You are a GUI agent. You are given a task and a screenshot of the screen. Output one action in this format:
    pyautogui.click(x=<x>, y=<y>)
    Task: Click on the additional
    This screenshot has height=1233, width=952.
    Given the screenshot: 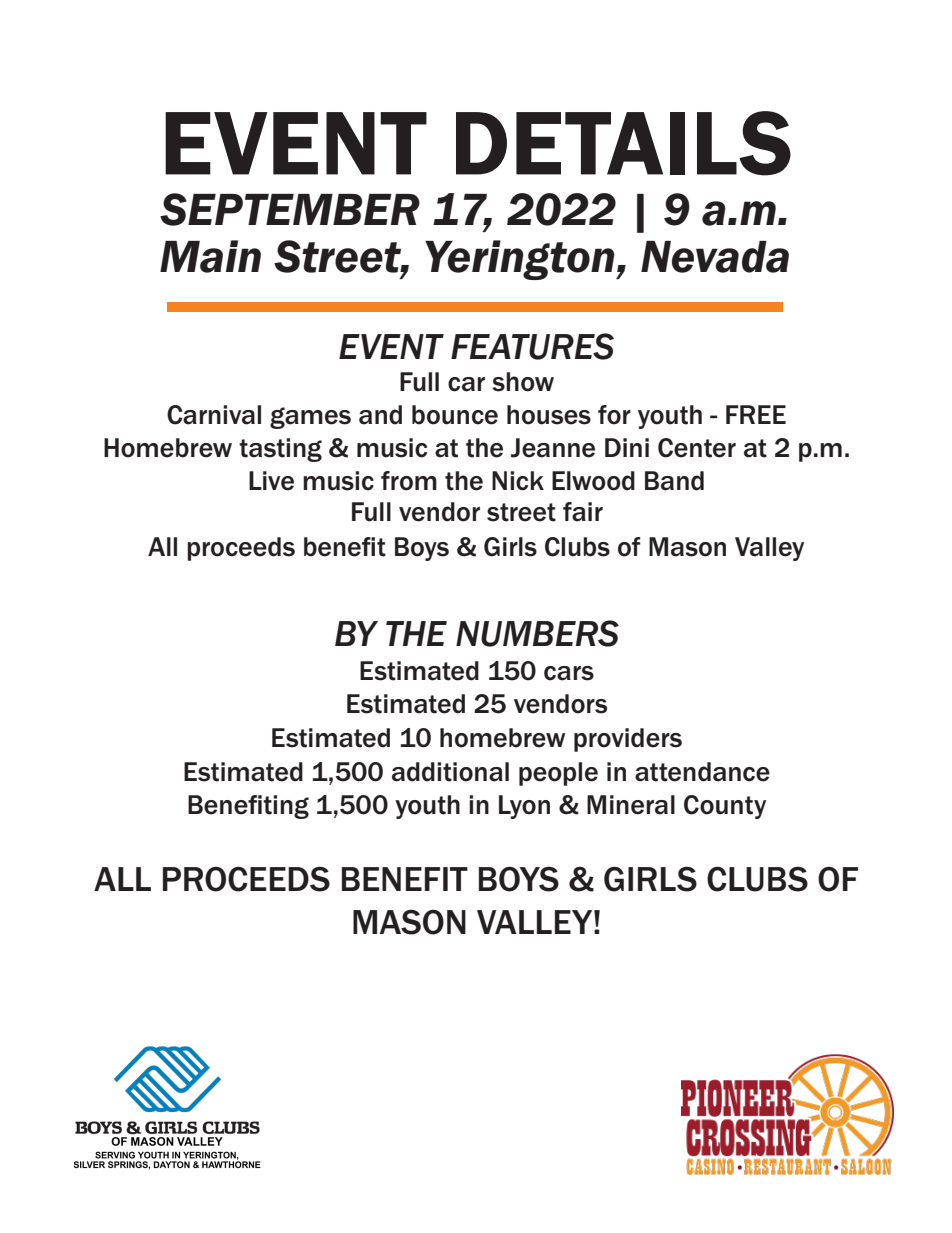 What is the action you would take?
    pyautogui.click(x=450, y=772)
